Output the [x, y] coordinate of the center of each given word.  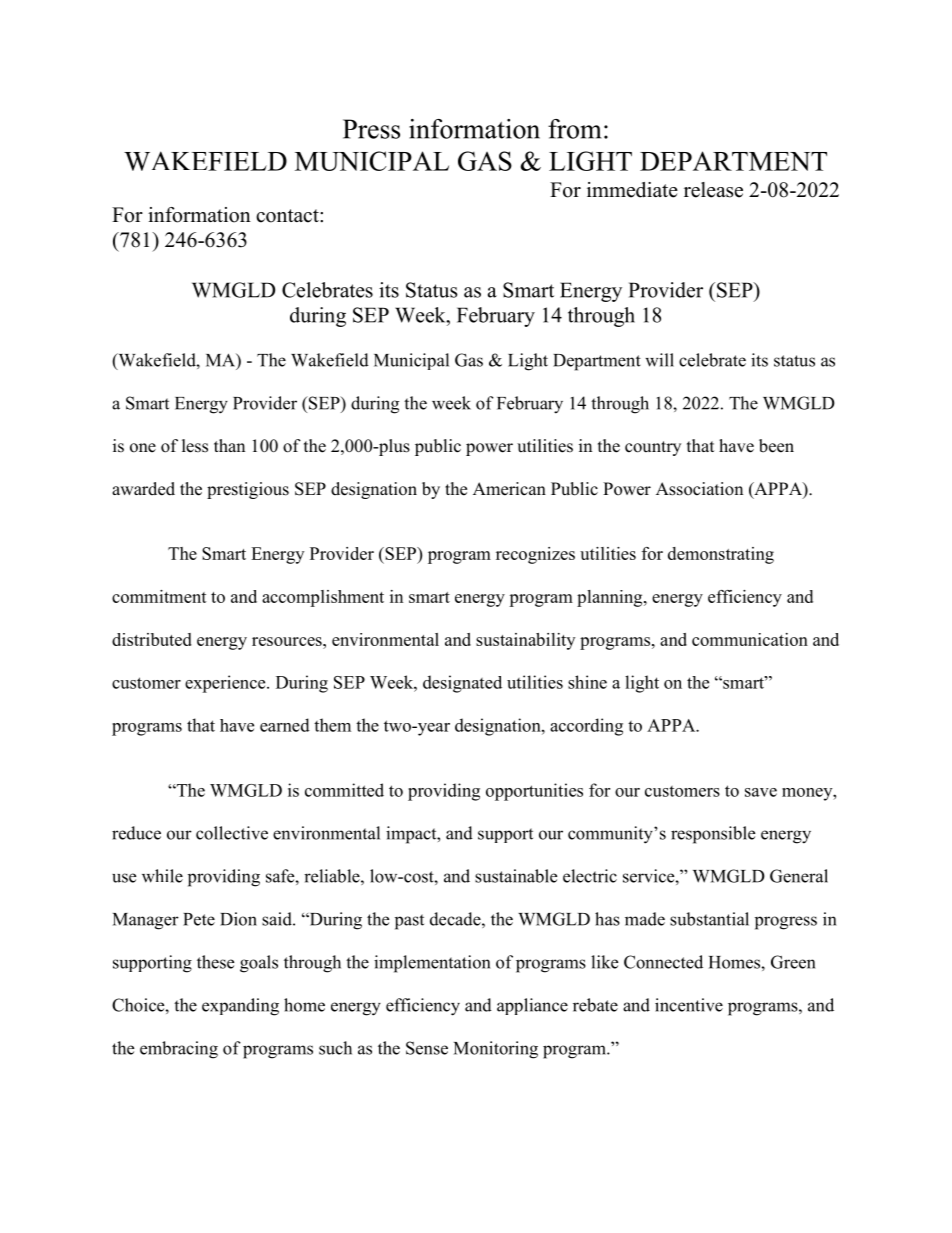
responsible [713, 835]
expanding [240, 1007]
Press [371, 129]
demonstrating [721, 555]
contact [288, 216]
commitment [159, 596]
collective [232, 833]
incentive [689, 1005]
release [713, 190]
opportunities [534, 792]
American [509, 489]
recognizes [535, 555]
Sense [427, 1048]
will [659, 360]
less [195, 446]
